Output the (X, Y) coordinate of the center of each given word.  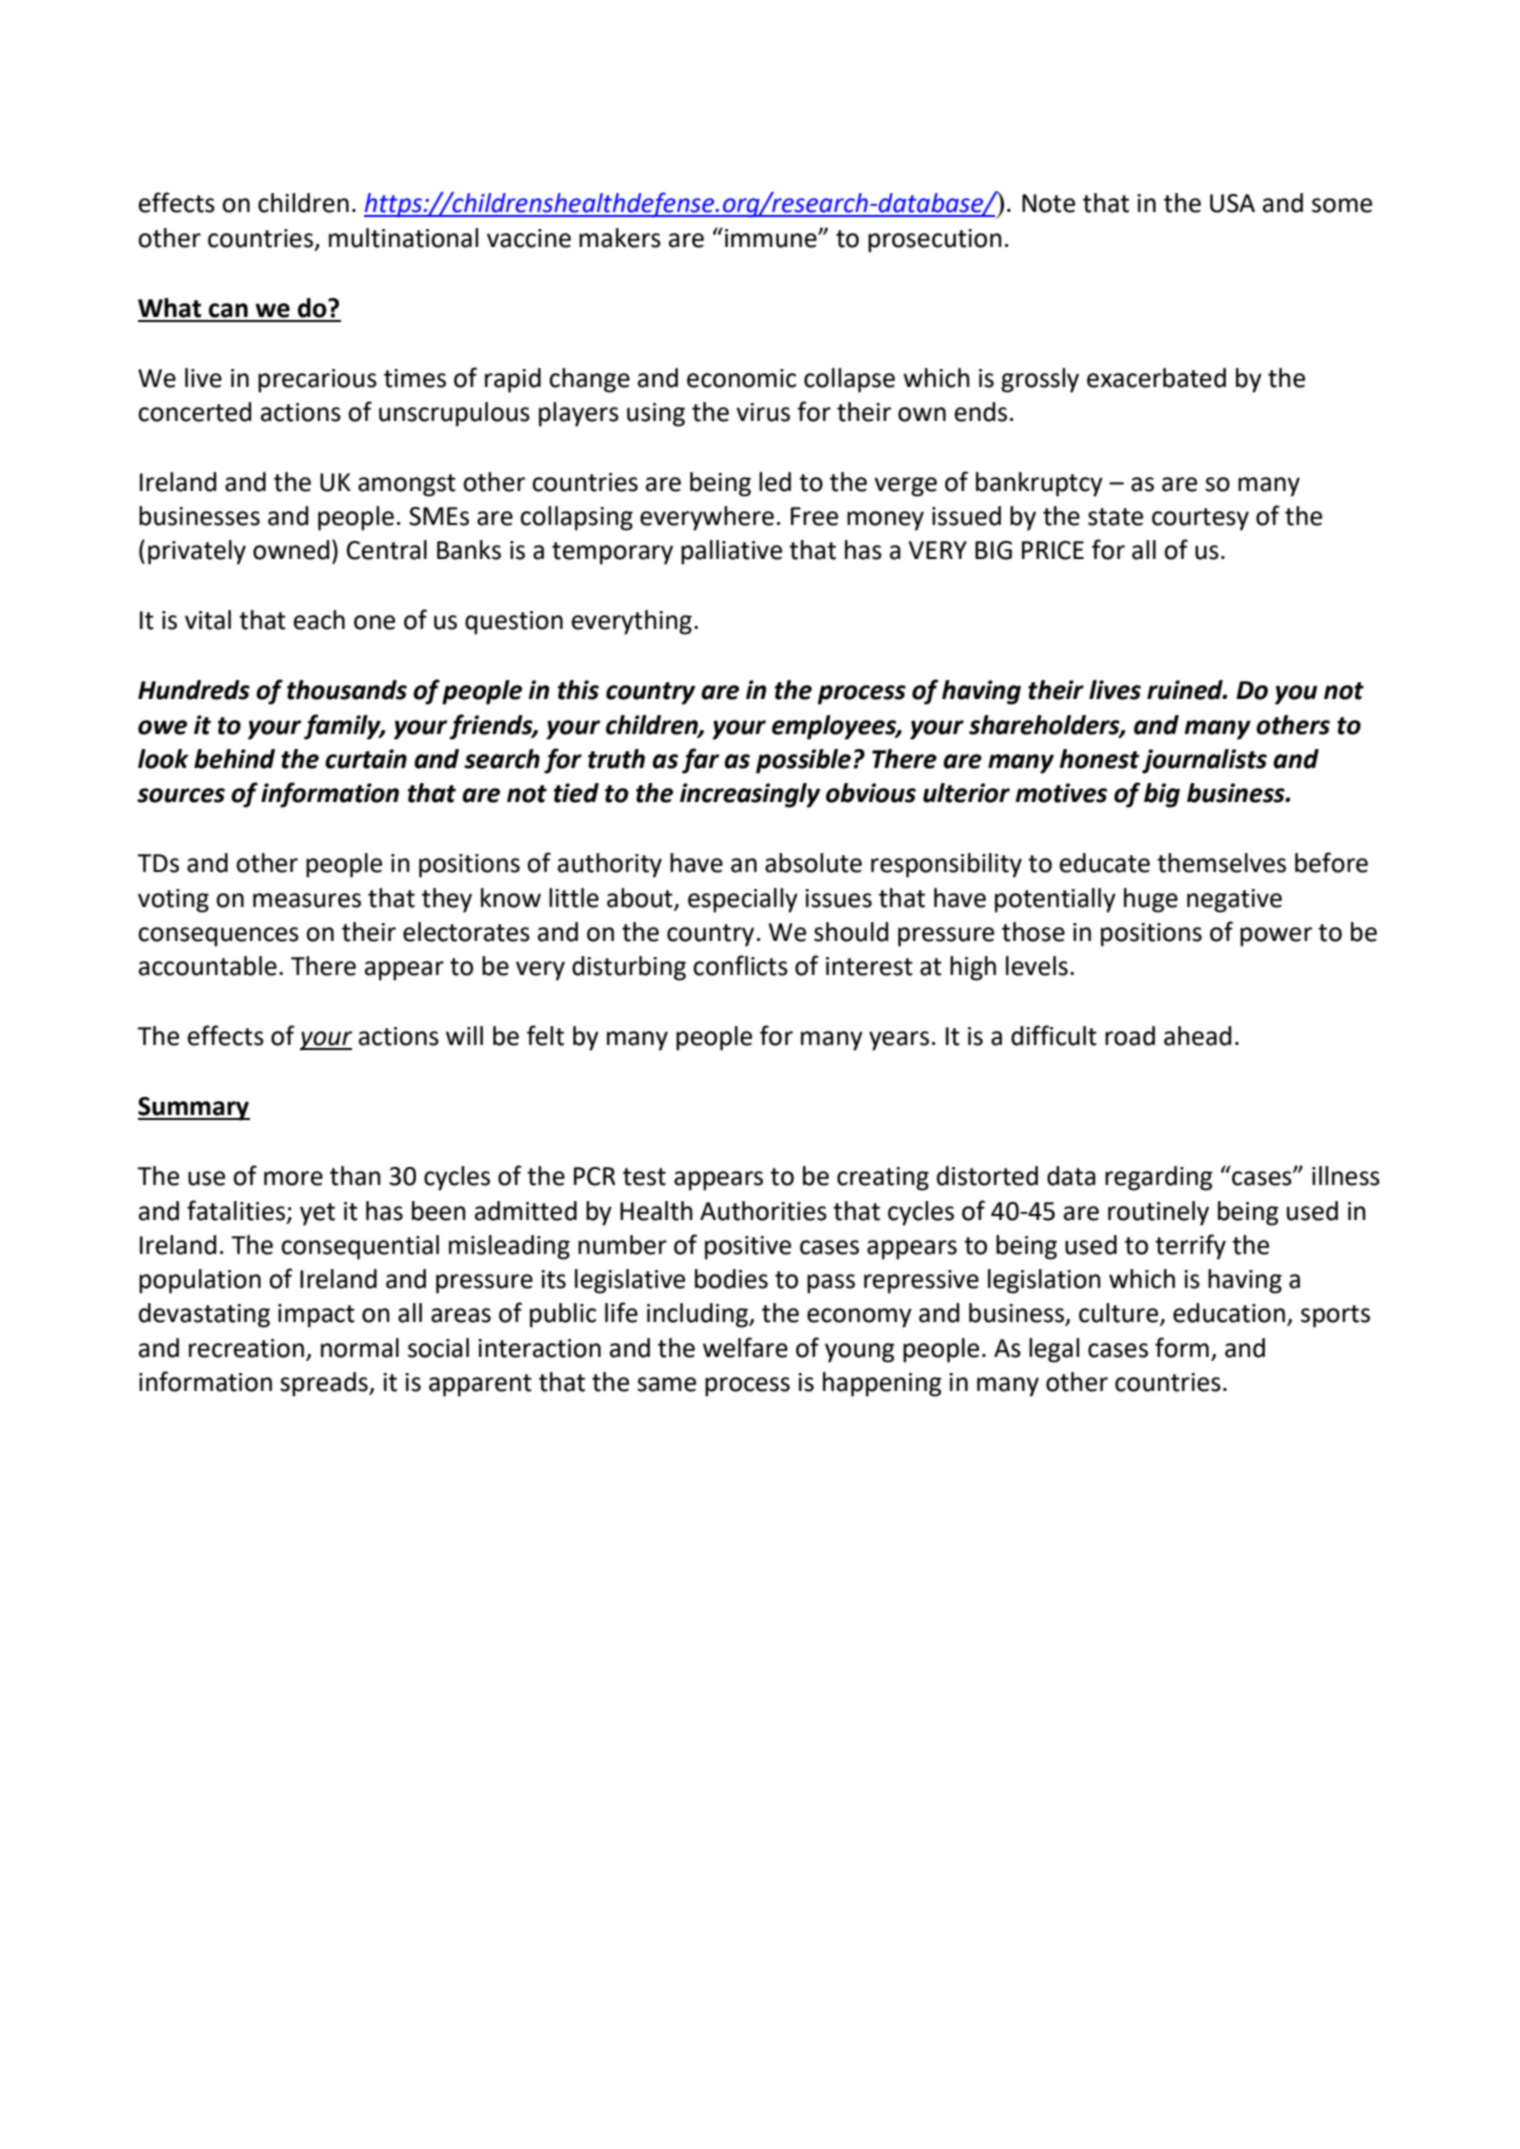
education (1229, 1313)
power (1276, 937)
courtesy (1200, 519)
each (319, 620)
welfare (745, 1347)
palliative (731, 552)
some (1342, 205)
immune (772, 238)
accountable (208, 966)
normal (360, 1348)
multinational (403, 238)
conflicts (740, 965)
